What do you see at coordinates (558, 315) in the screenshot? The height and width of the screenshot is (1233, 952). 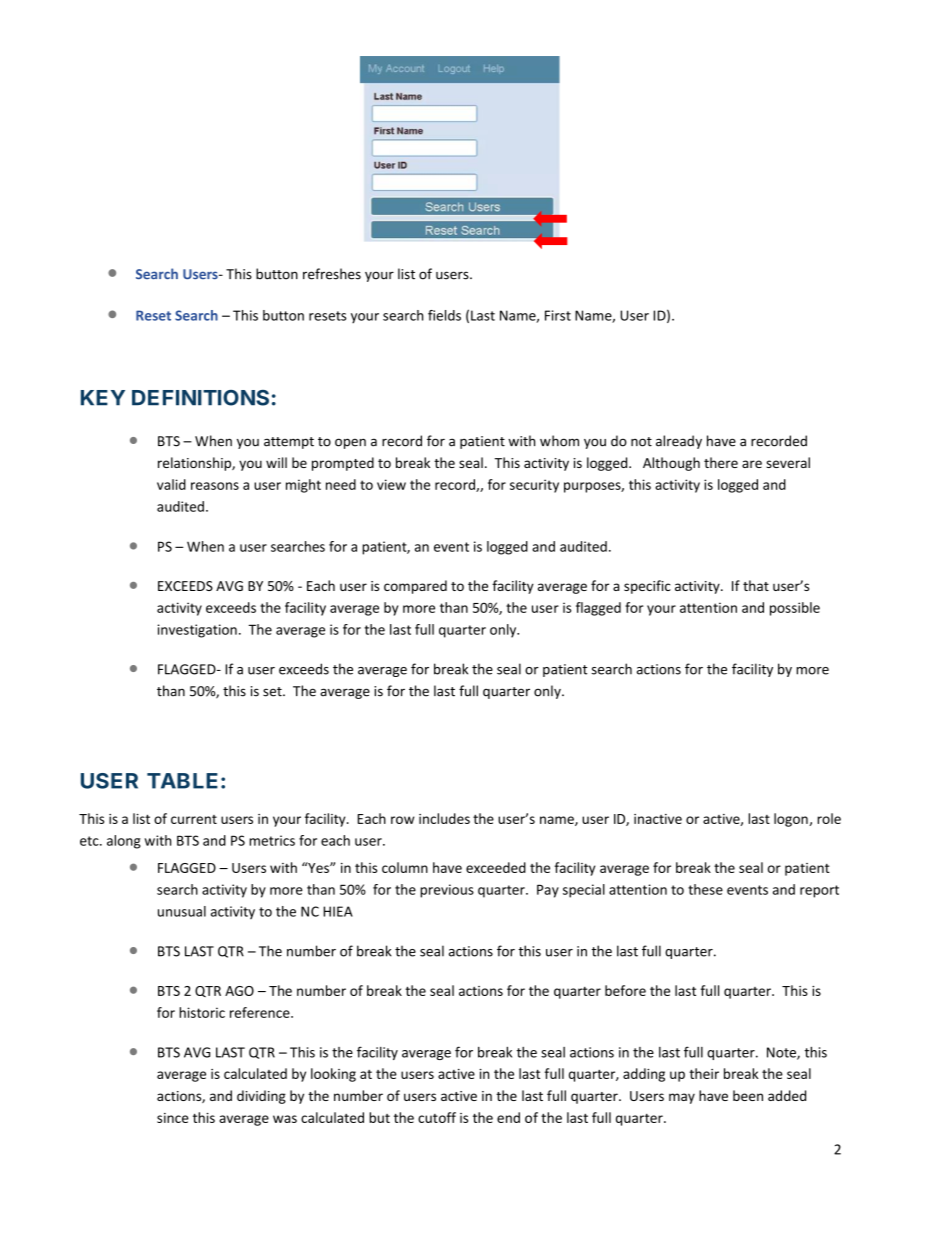 I see `First` at bounding box center [558, 315].
